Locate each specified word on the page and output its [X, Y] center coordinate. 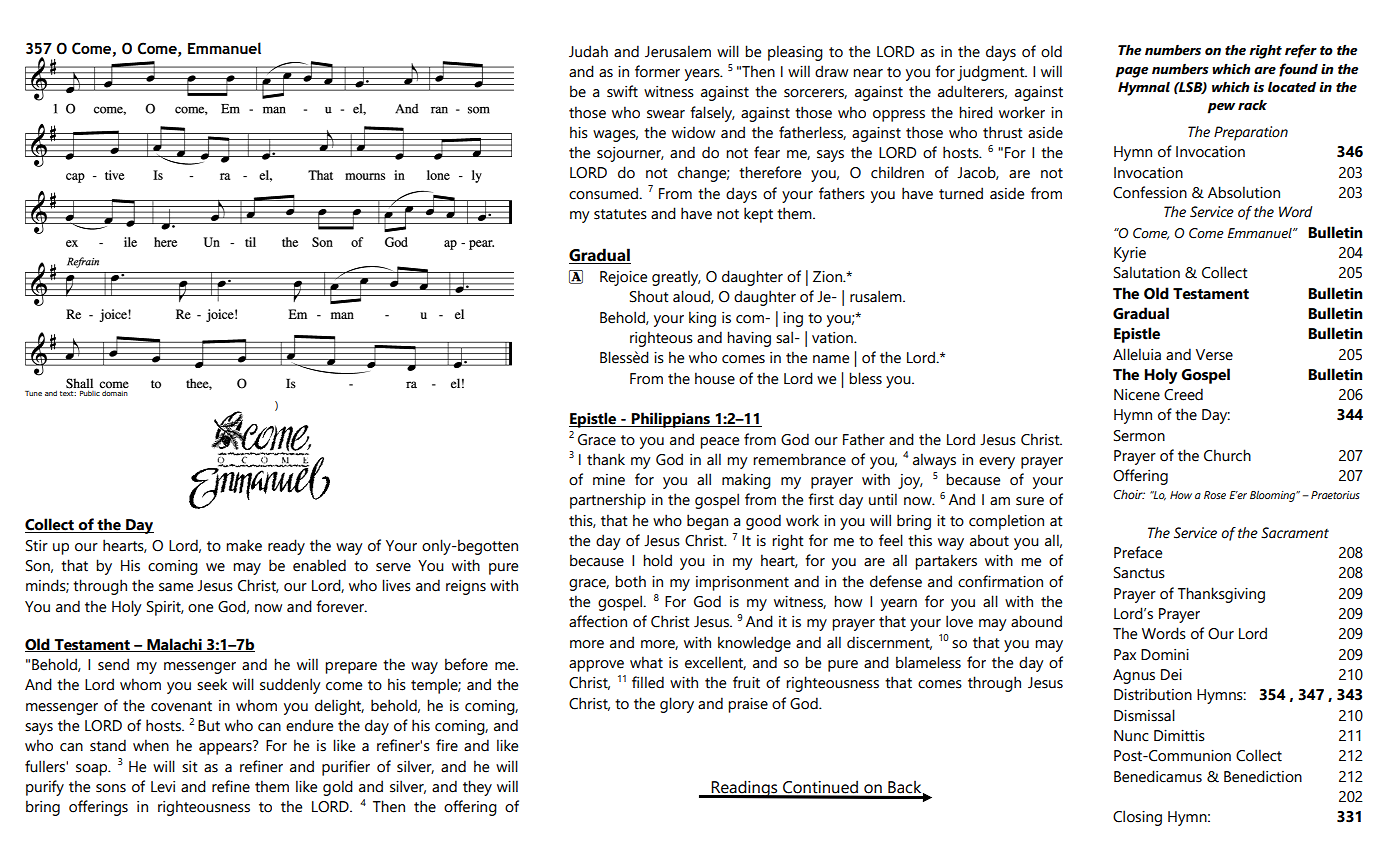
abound [1036, 621]
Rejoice [623, 278]
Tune [33, 393]
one [200, 608]
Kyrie [1130, 254]
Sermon [1139, 436]
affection [598, 621]
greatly [676, 278]
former [657, 71]
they [477, 788]
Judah [588, 51]
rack [1252, 105]
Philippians [671, 420]
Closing [1137, 818]
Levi [163, 787]
